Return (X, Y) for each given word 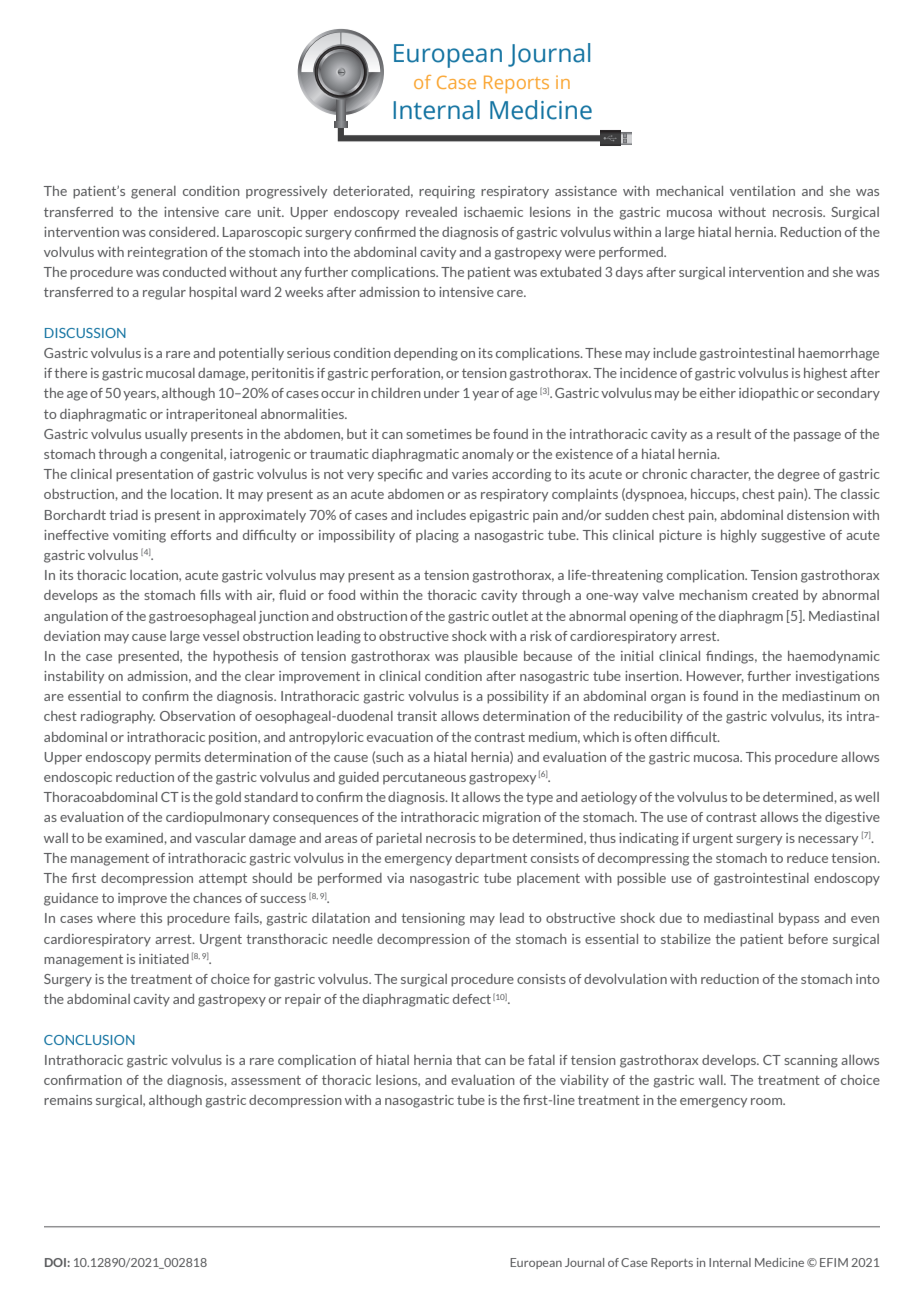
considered (183, 232)
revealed (431, 212)
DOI (56, 1262)
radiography (118, 717)
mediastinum (821, 696)
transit (417, 716)
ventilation (762, 191)
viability (584, 1081)
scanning (811, 1061)
